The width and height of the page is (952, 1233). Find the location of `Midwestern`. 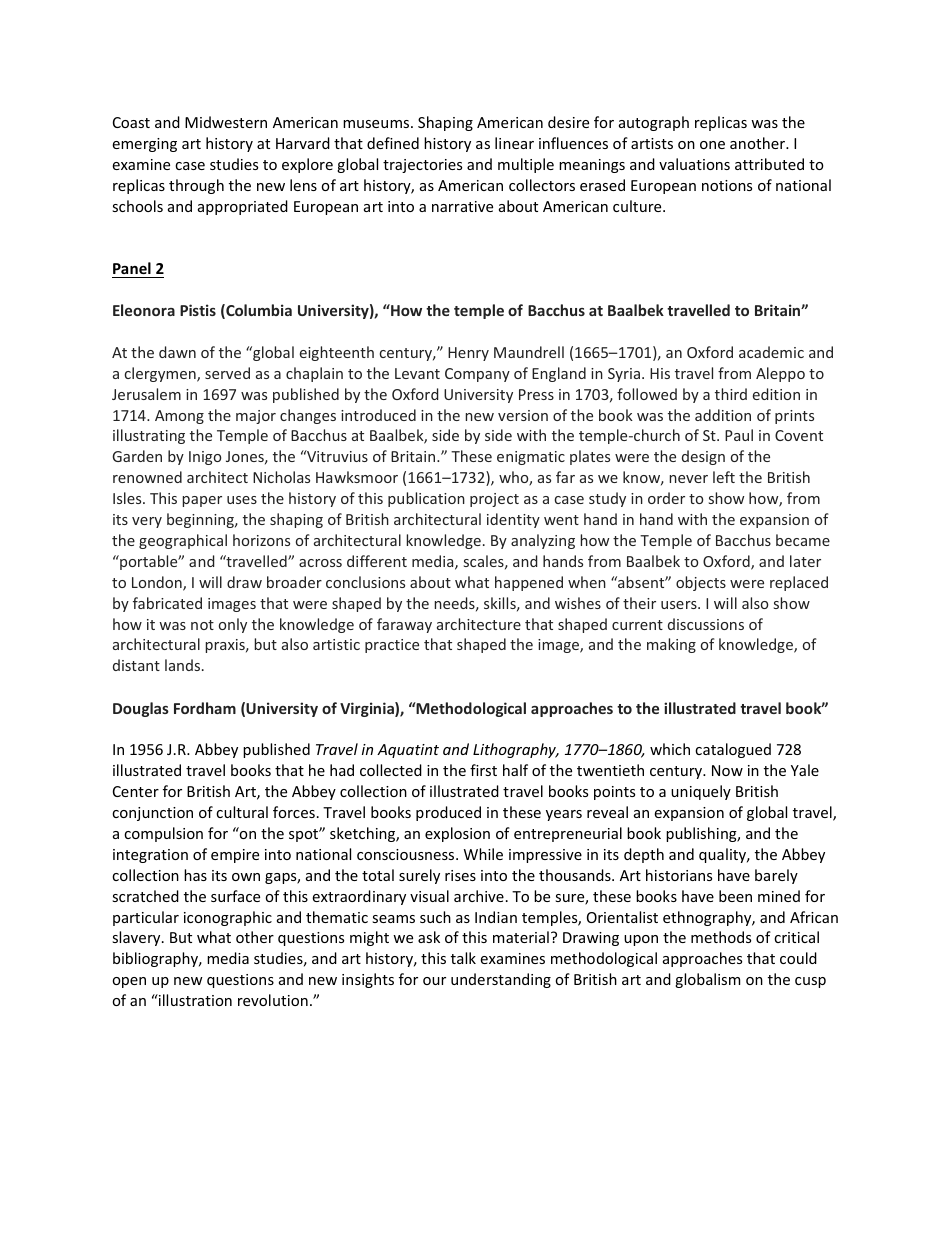

Midwestern is located at coordinates (226, 122).
